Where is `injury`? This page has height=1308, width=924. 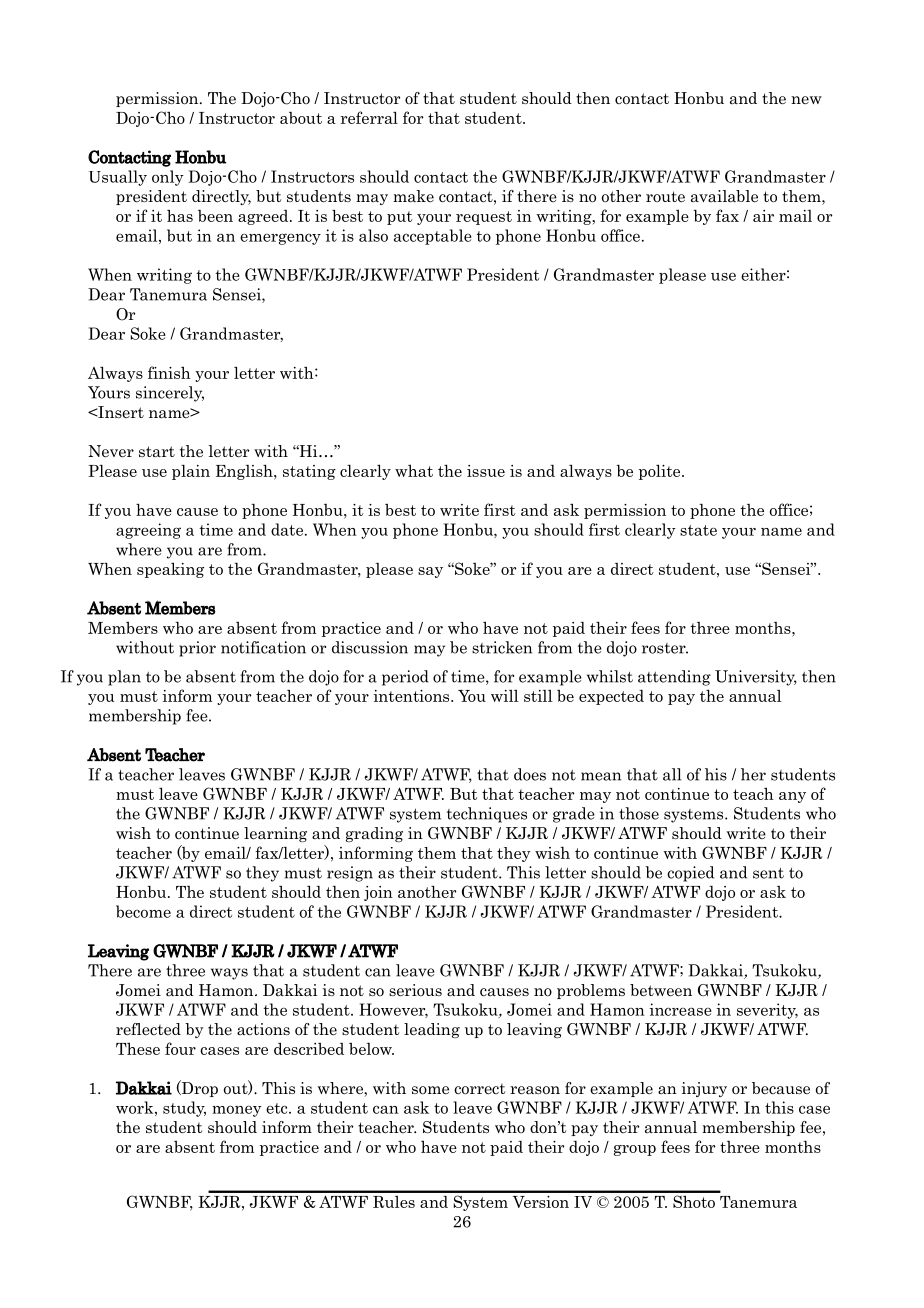
injury is located at coordinates (704, 1089).
